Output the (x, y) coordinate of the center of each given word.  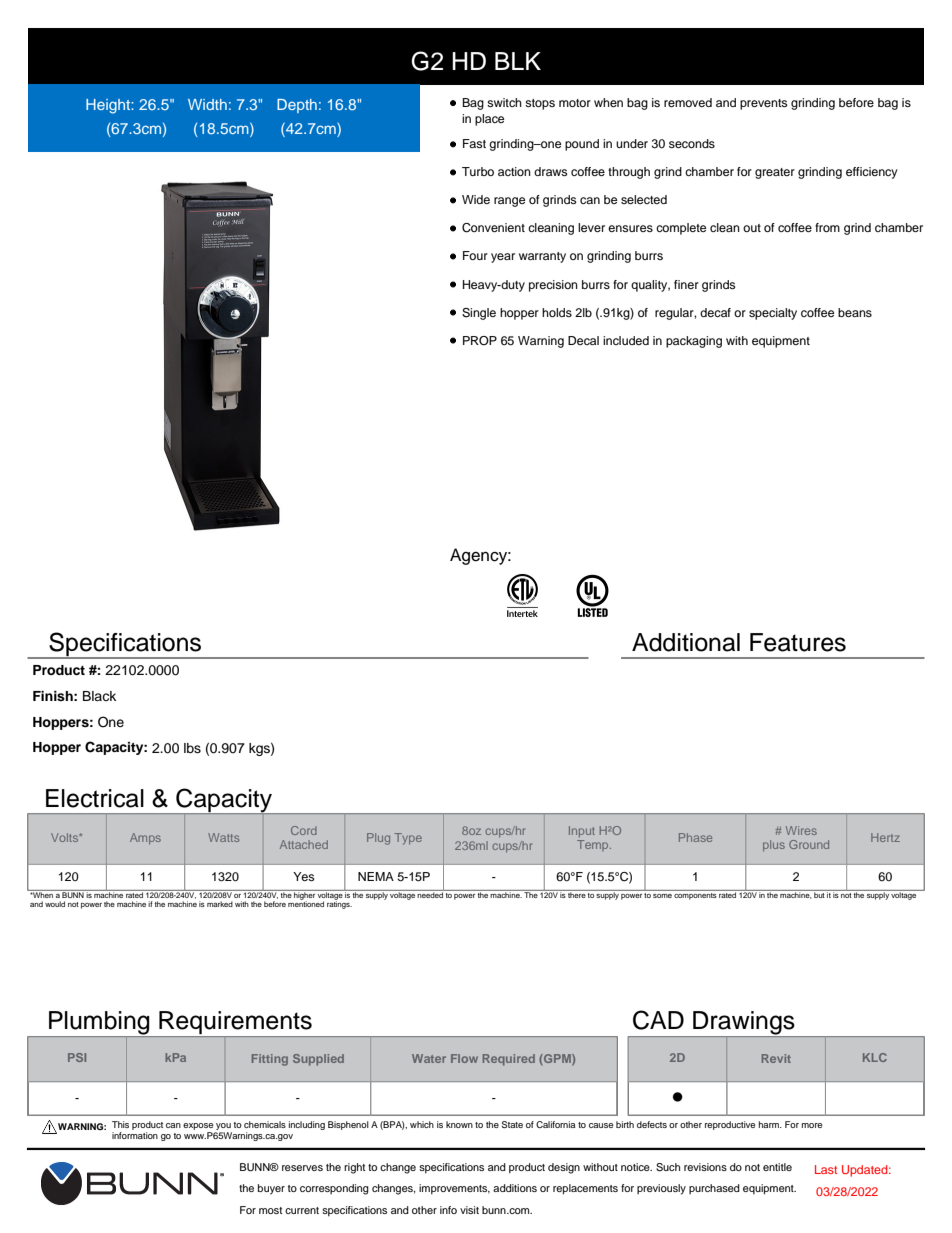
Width (207, 104)
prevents (763, 104)
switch (504, 102)
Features (798, 642)
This (120, 1124)
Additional (686, 642)
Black (99, 696)
